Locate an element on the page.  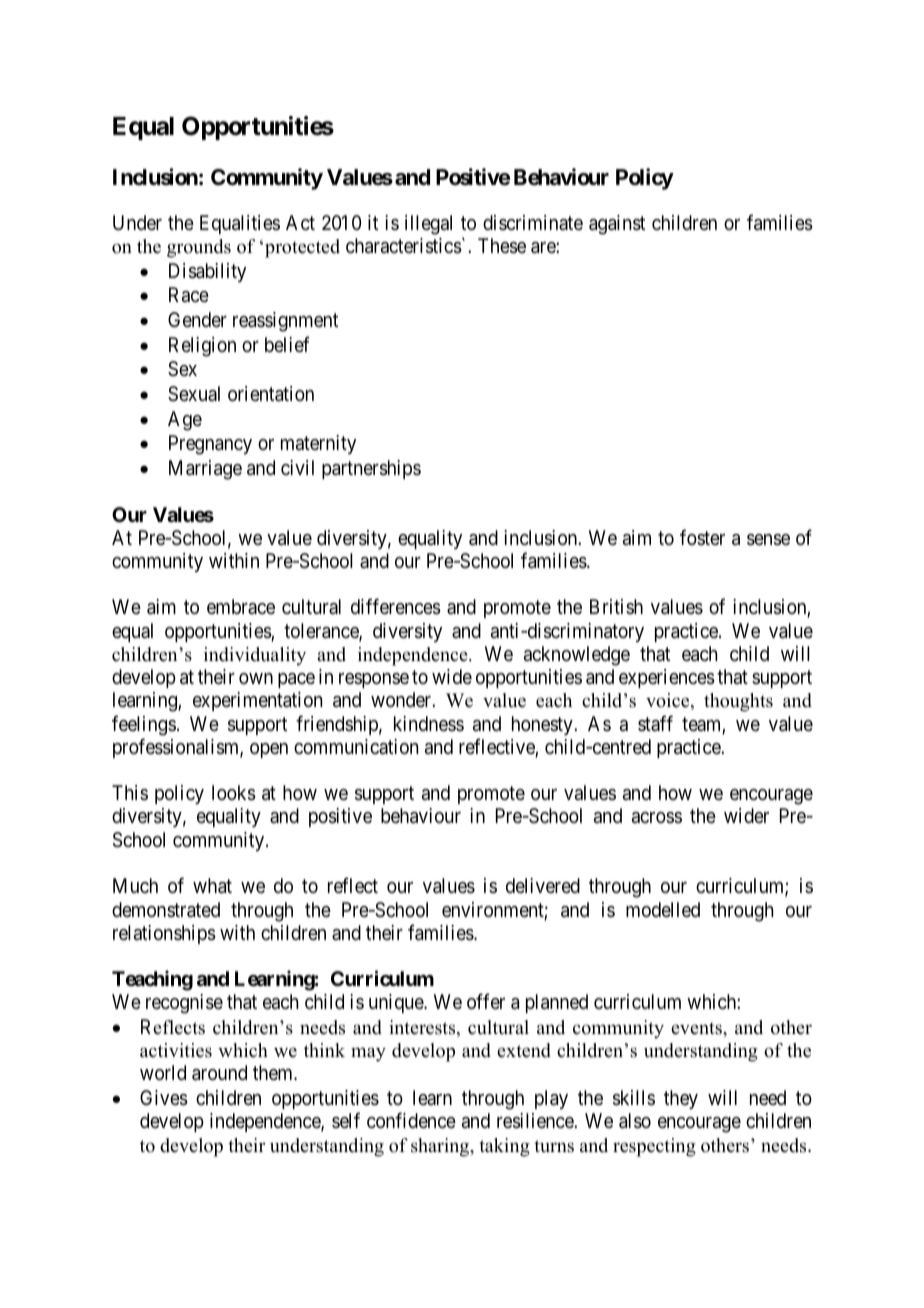
against is located at coordinates (617, 225).
